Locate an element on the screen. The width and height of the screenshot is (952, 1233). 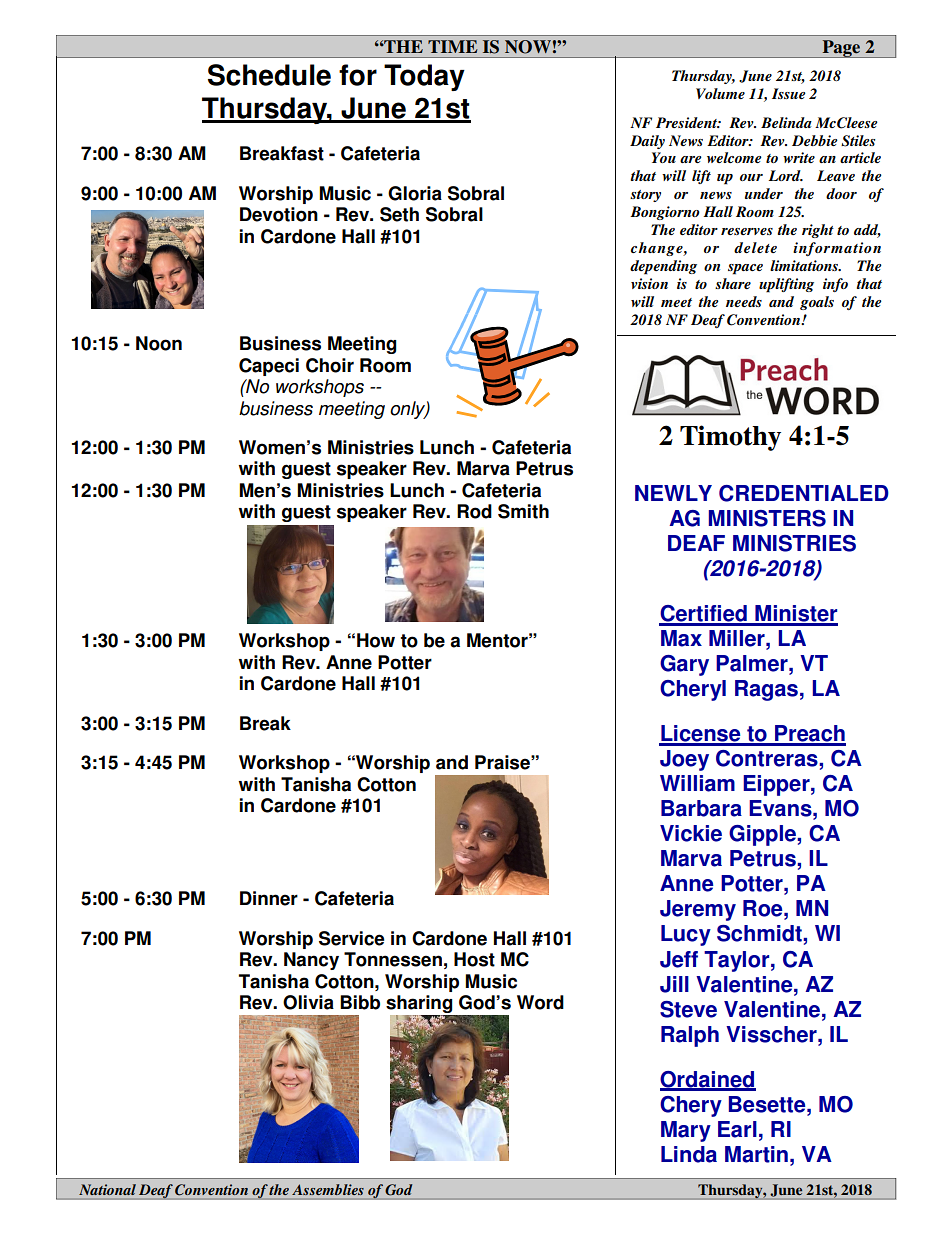
Noon is located at coordinates (159, 343).
